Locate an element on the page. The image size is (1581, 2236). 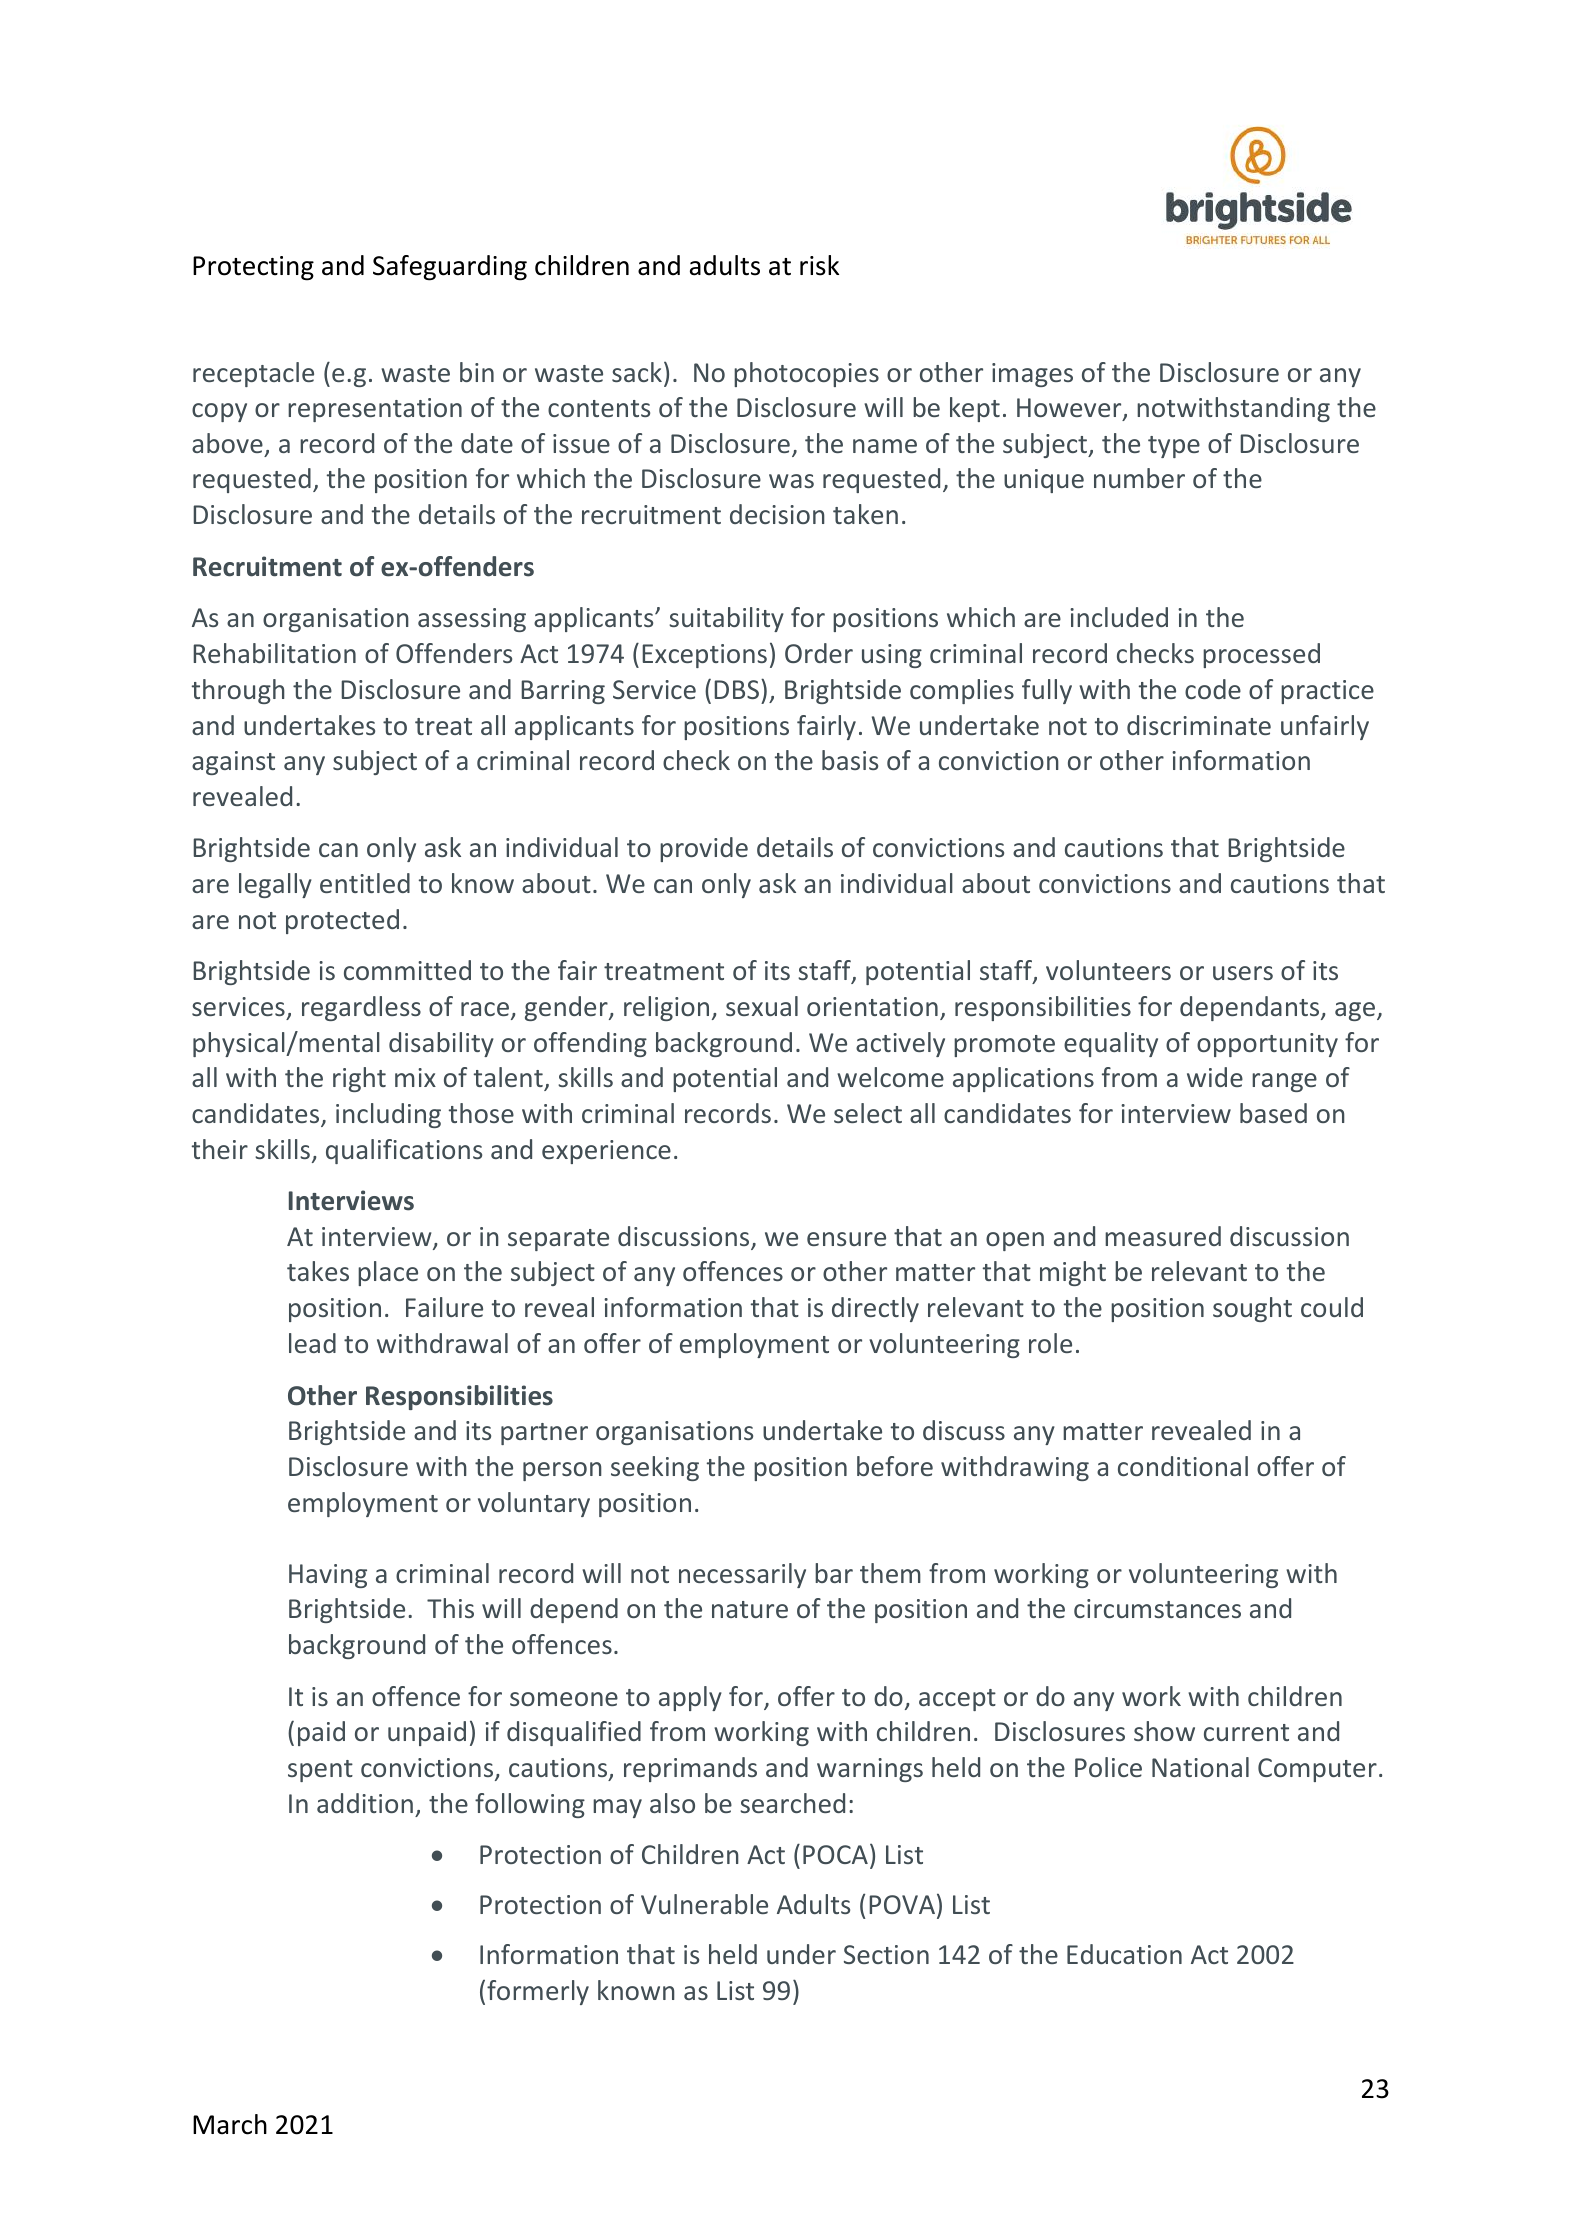
Section is located at coordinates (886, 1954).
